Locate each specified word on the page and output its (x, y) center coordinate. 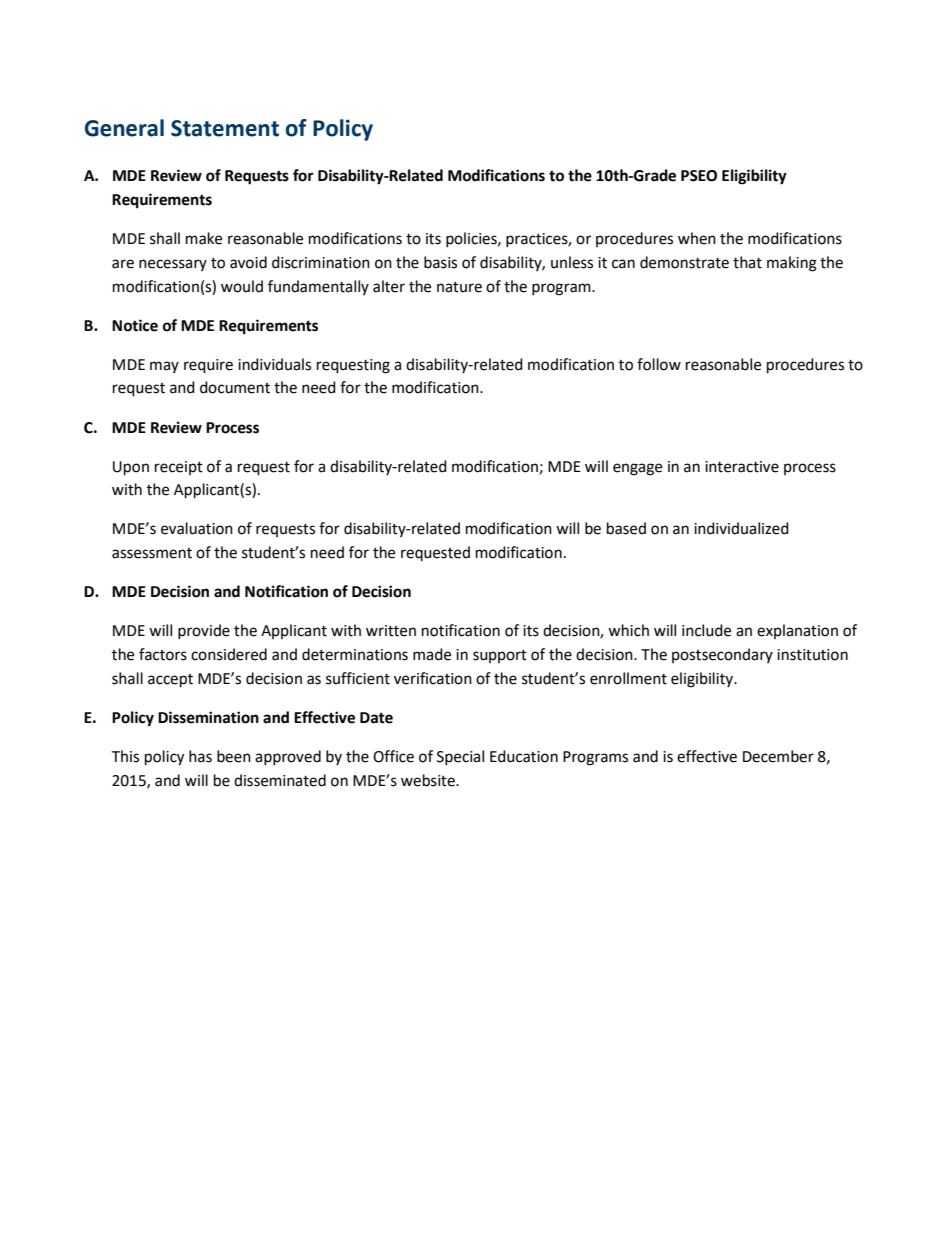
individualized (741, 528)
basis (440, 262)
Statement (225, 128)
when (697, 238)
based (626, 528)
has (200, 756)
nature (459, 287)
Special (460, 757)
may (164, 367)
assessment (152, 553)
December (778, 756)
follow (659, 364)
